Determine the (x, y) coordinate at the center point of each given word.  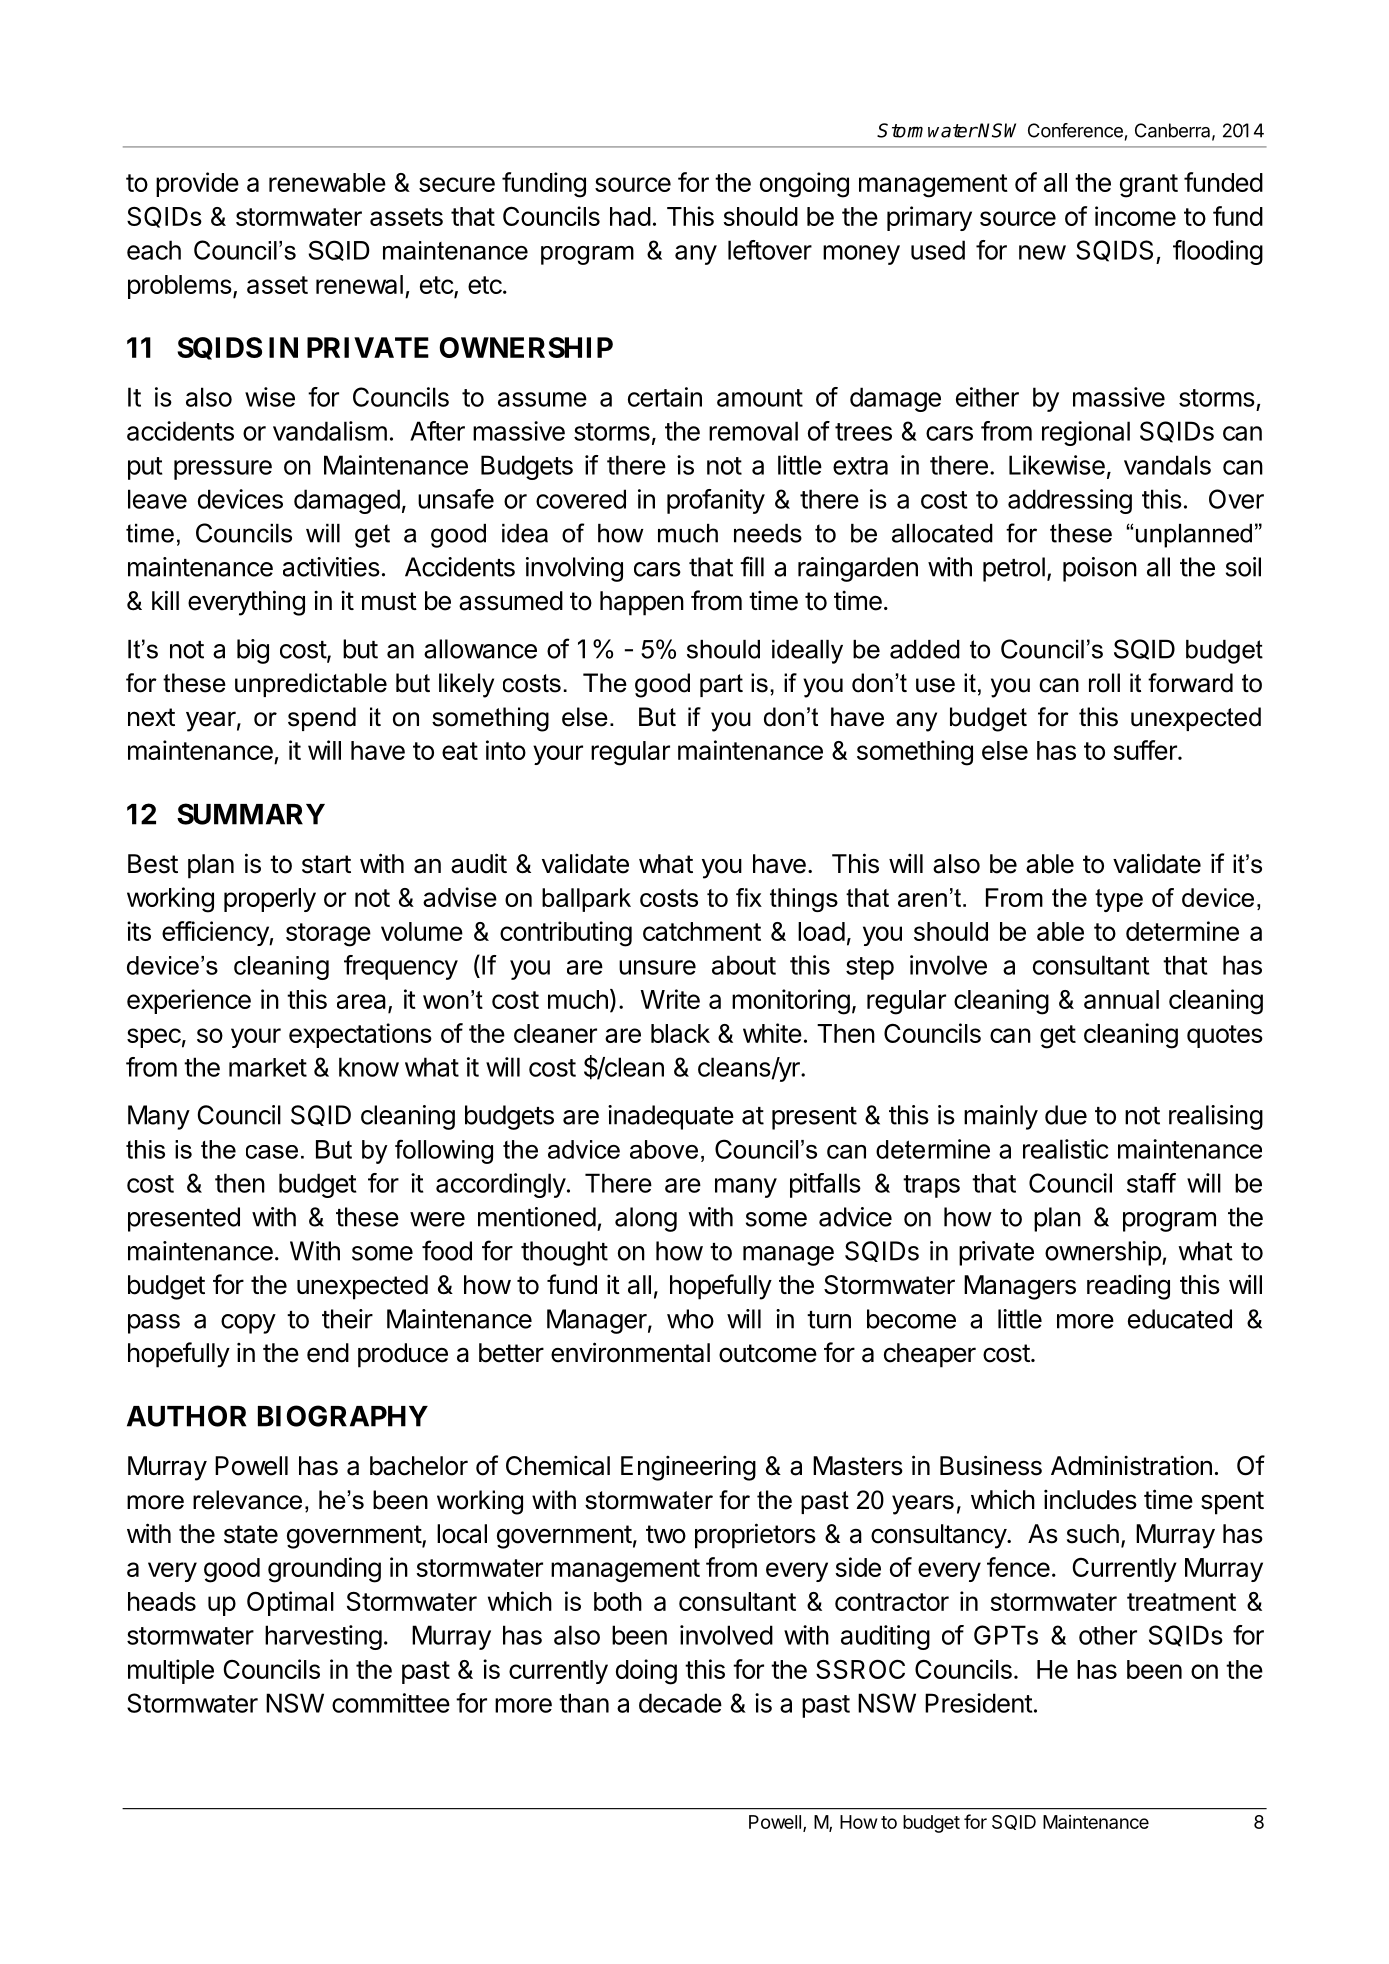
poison (1100, 569)
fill (752, 566)
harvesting (323, 1637)
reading (1128, 1287)
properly (270, 900)
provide (197, 184)
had (630, 216)
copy (248, 1324)
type (1119, 900)
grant (1149, 186)
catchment (702, 931)
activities (331, 567)
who (690, 1319)
